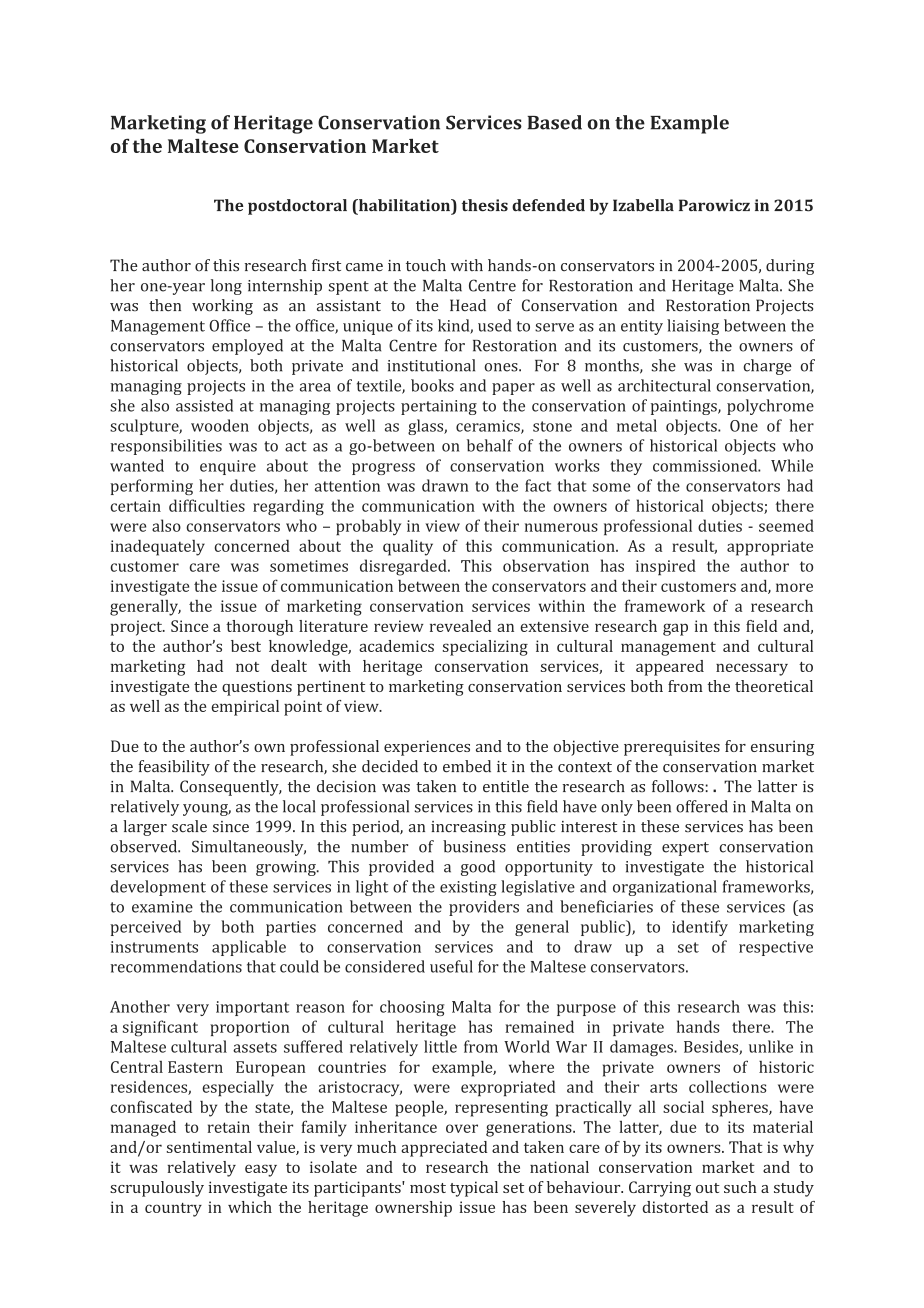 This image has height=1308, width=924. I want to click on pertaining, so click(439, 407).
